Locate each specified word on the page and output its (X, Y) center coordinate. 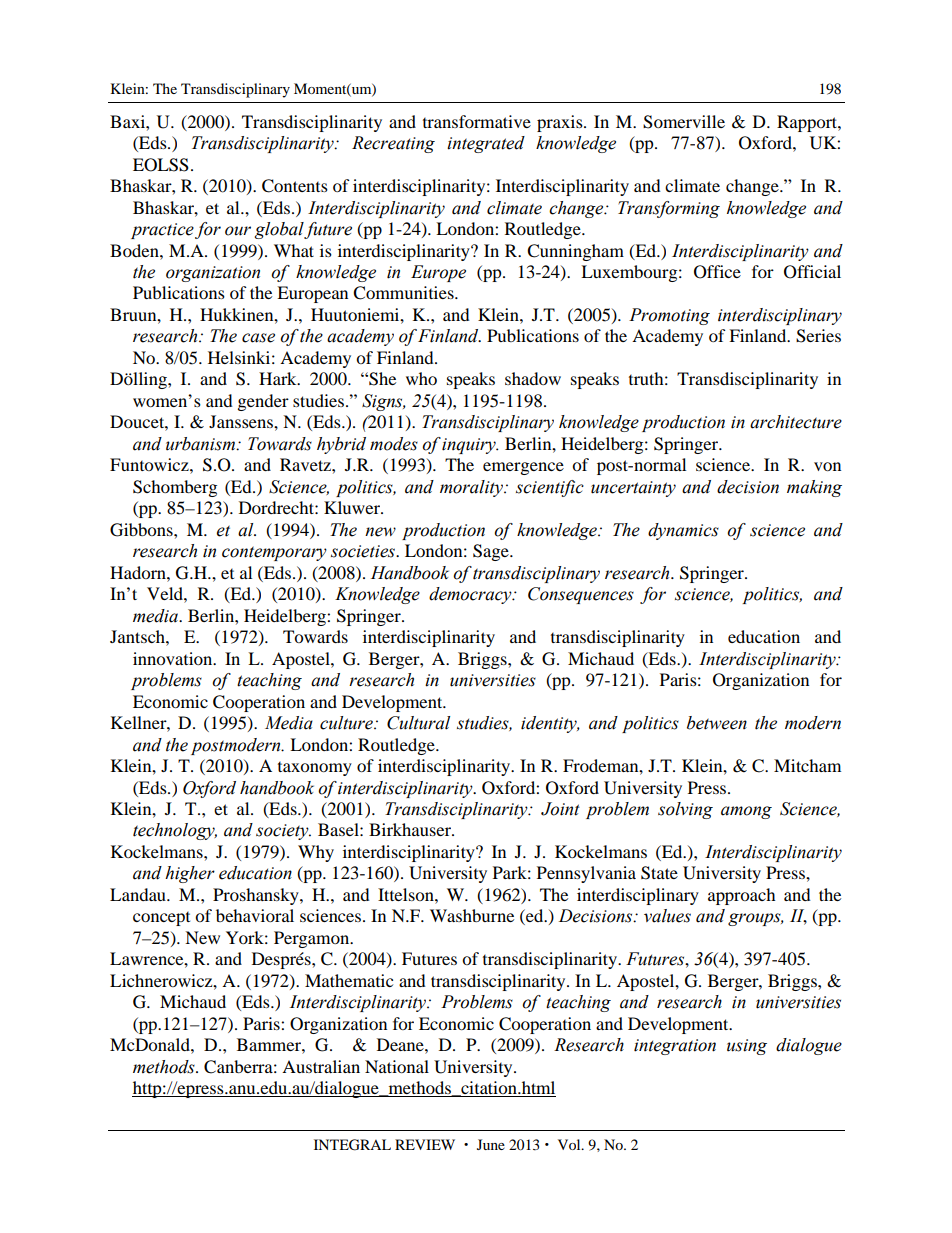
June (491, 1144)
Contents (295, 186)
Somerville (684, 122)
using (747, 1047)
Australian (321, 1066)
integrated (486, 144)
